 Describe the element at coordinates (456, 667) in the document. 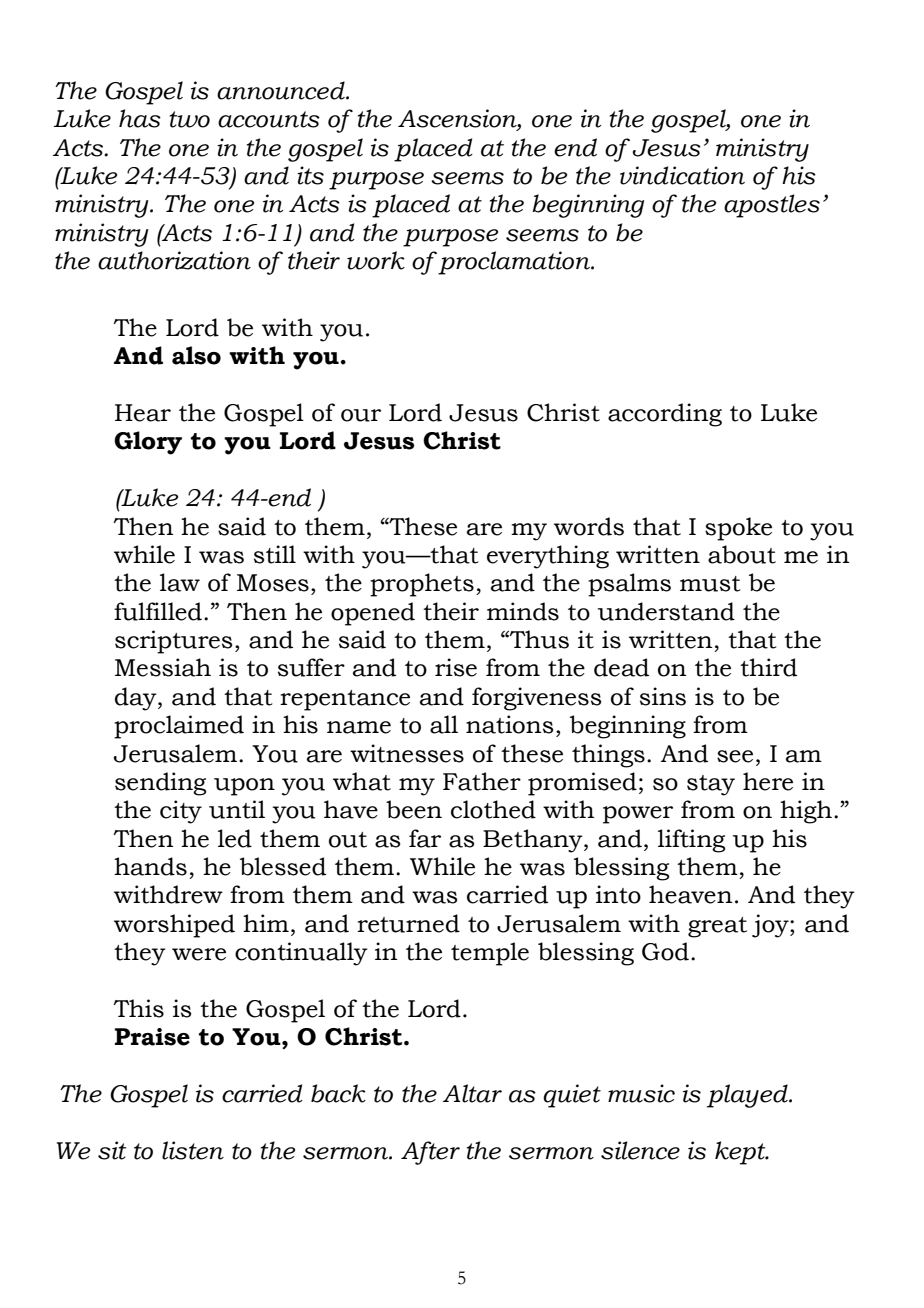

I see `rise` at that location.
